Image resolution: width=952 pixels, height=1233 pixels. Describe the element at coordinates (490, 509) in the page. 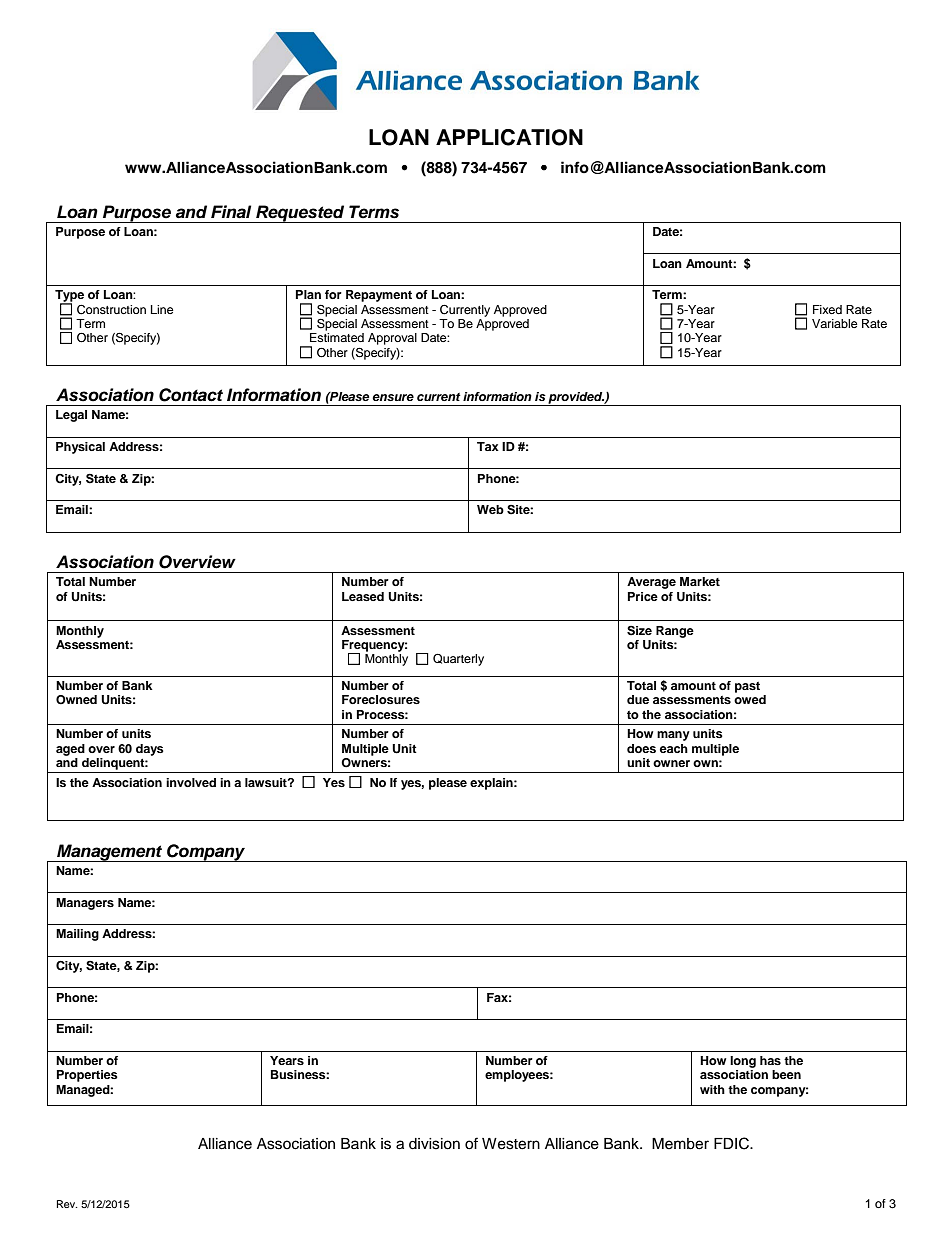

I see `Web` at that location.
